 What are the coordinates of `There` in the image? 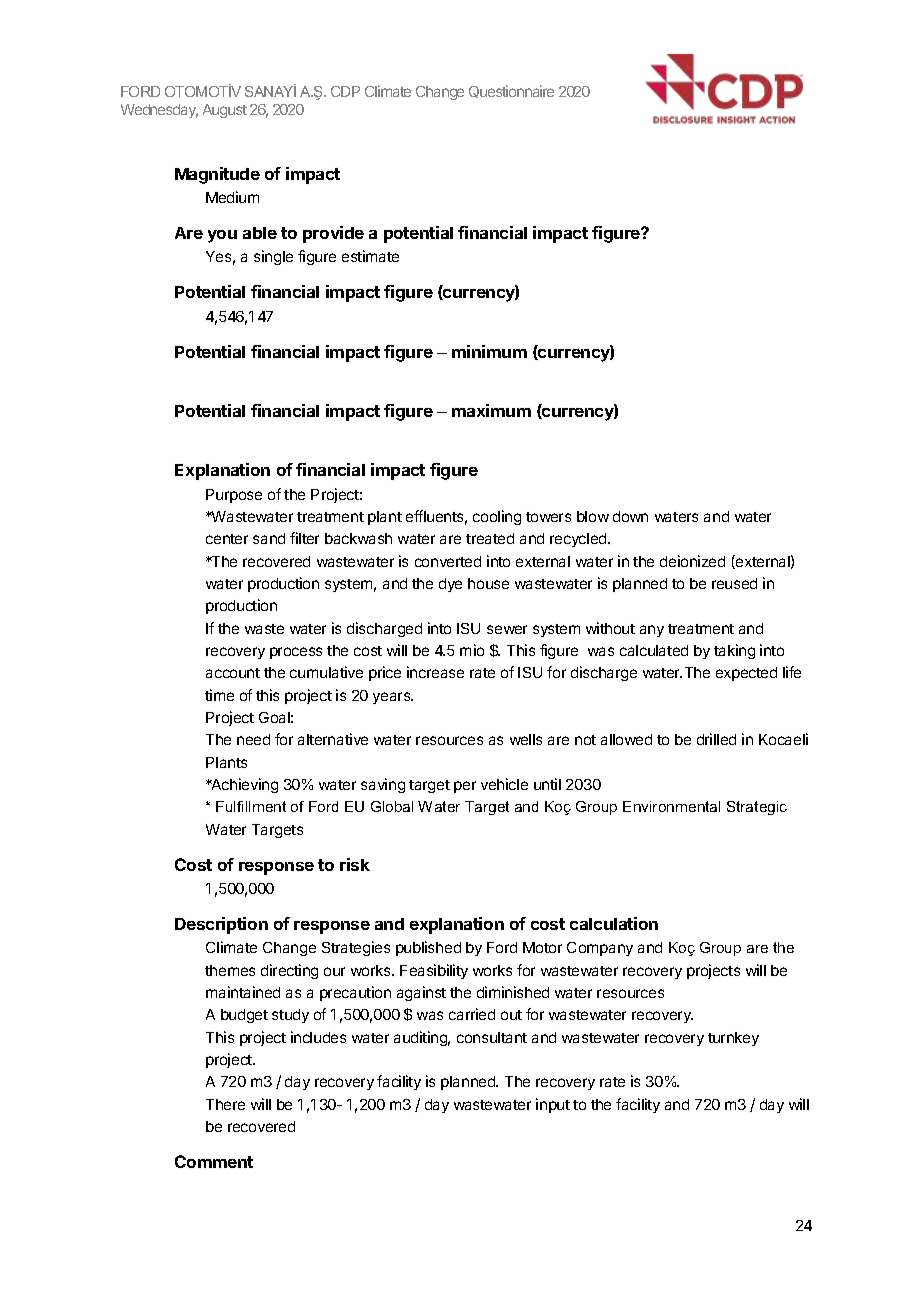 It's located at (225, 1104).
